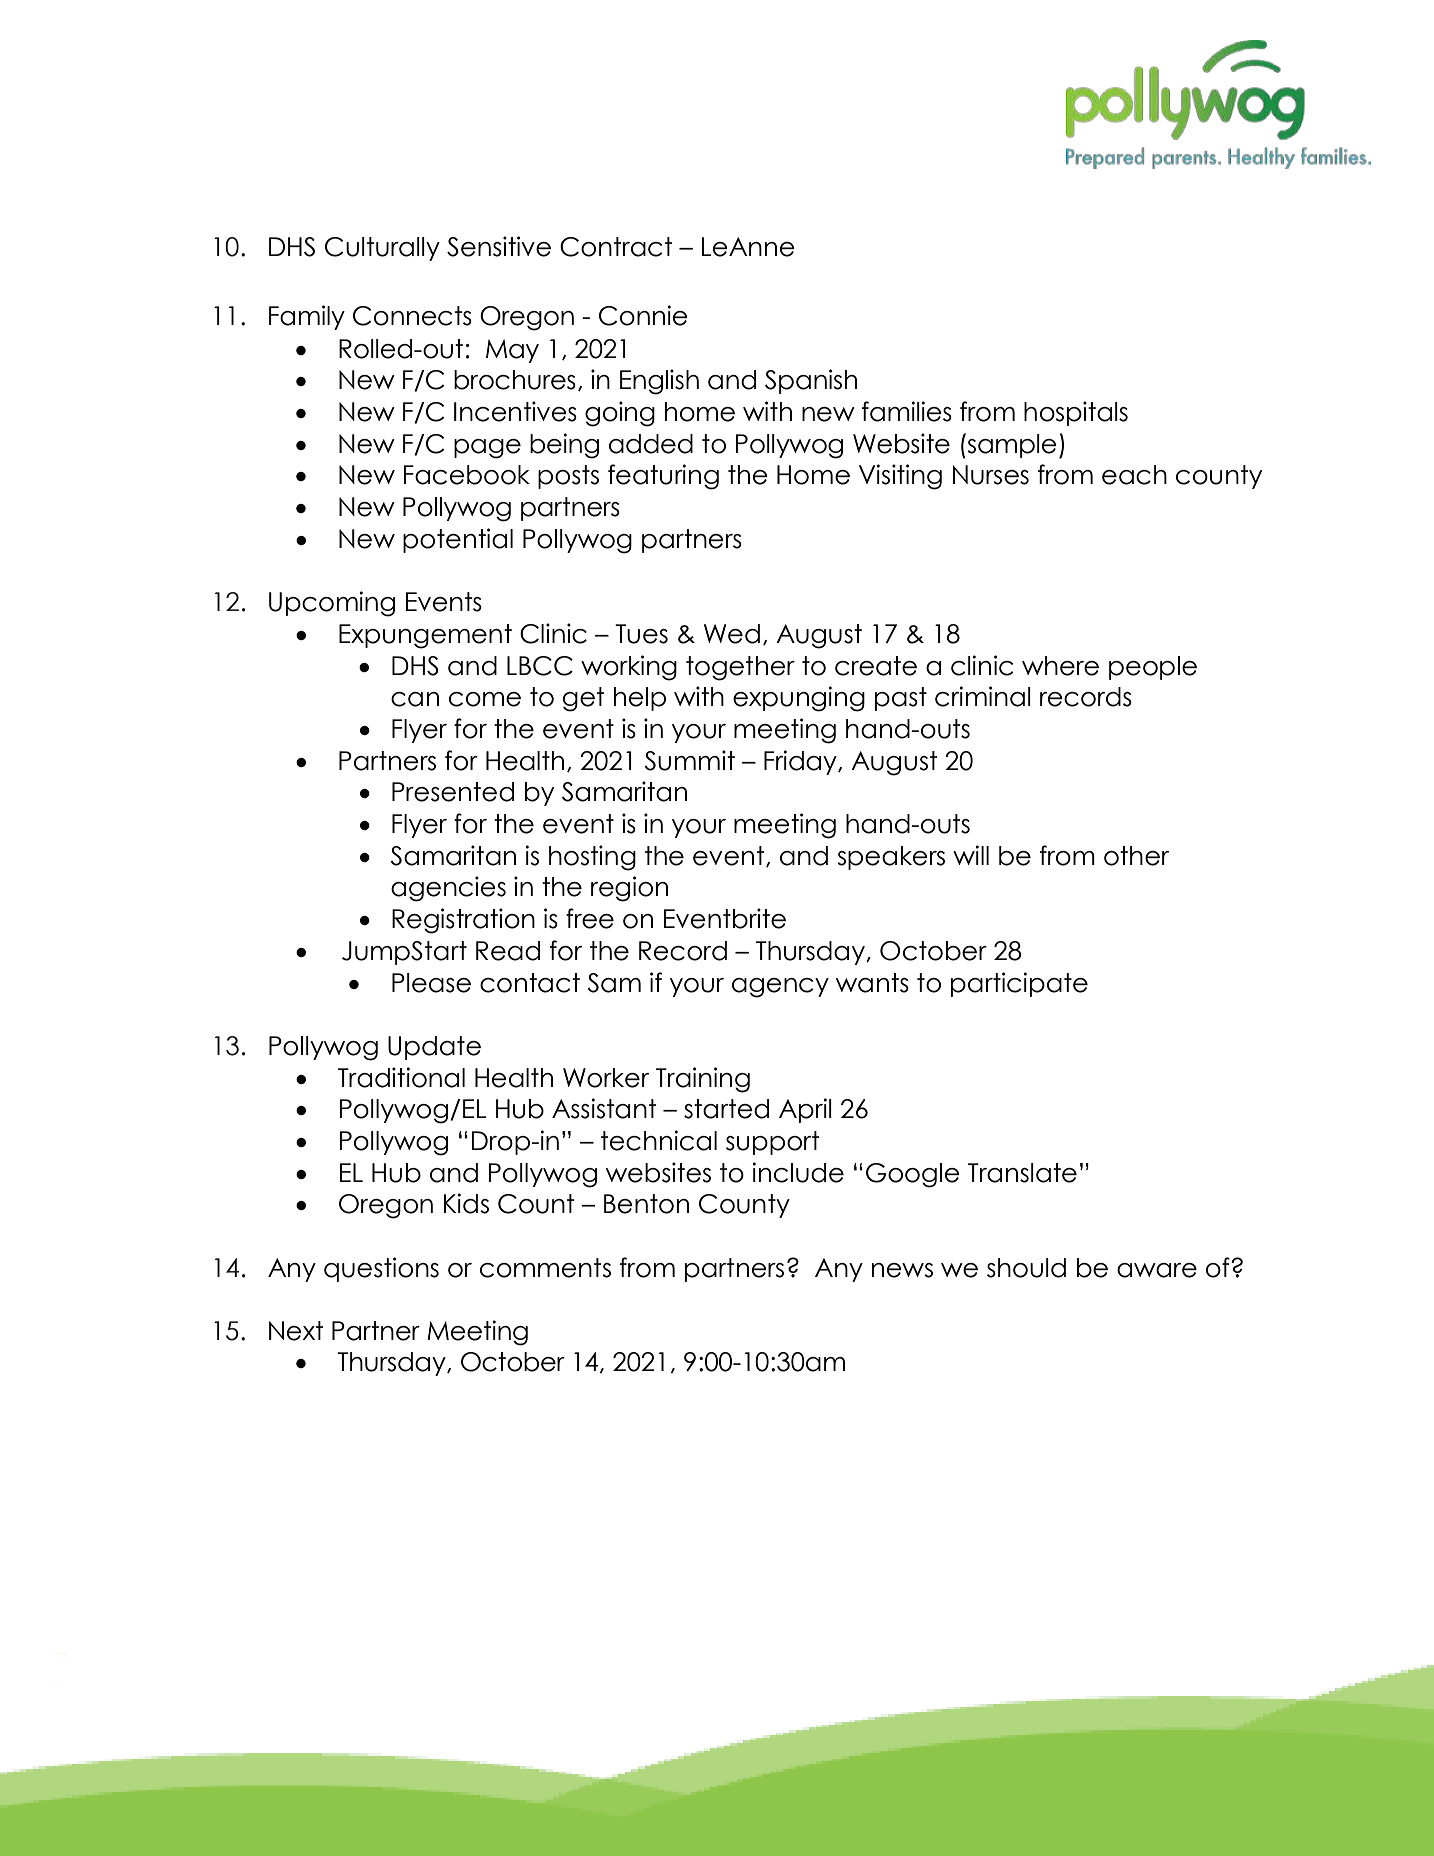  I want to click on questions, so click(381, 1269).
